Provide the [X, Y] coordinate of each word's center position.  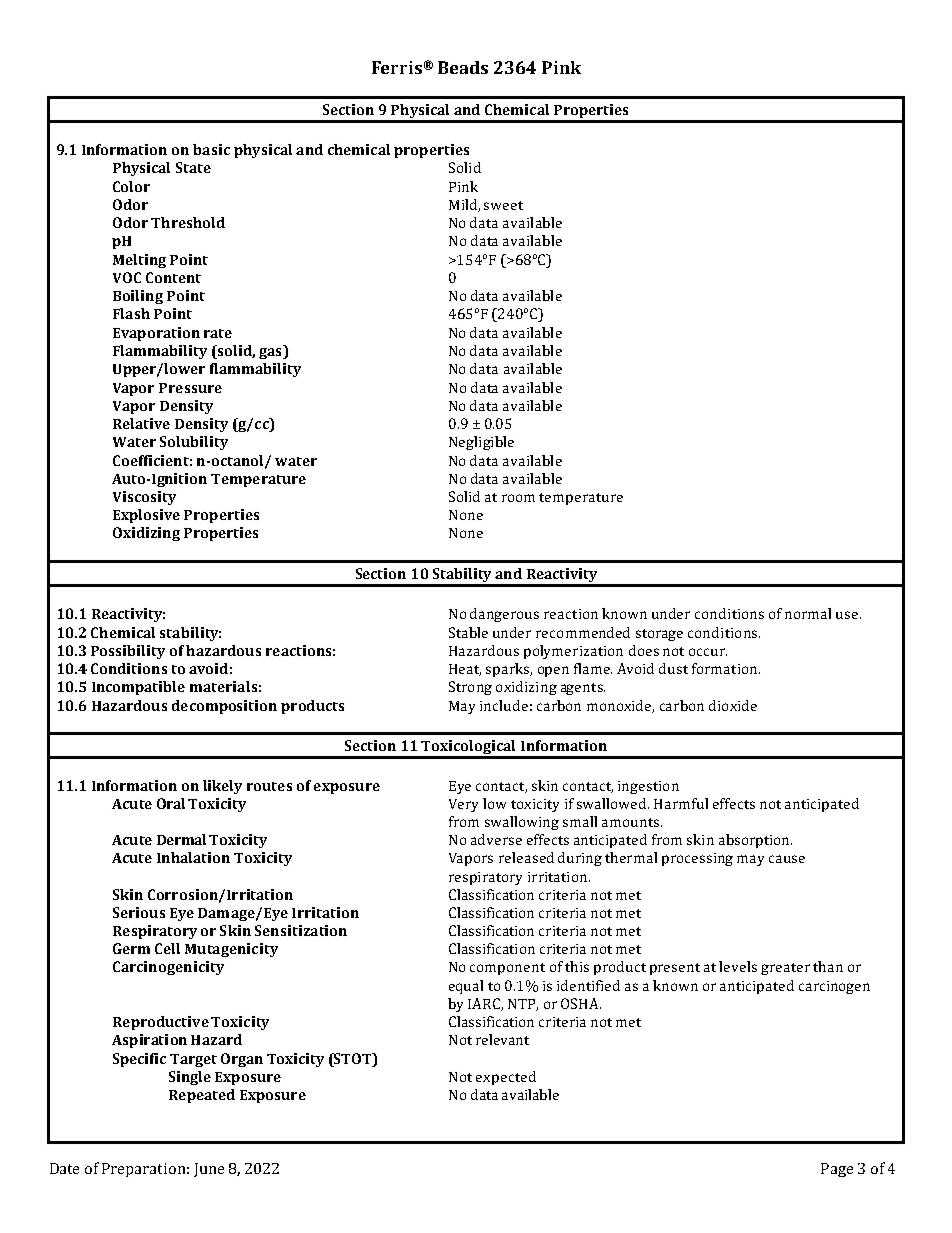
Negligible [481, 443]
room [518, 498]
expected [506, 1078]
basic [211, 149]
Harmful [681, 803]
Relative [141, 423]
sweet [503, 205]
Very [463, 805]
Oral [171, 803]
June [209, 1170]
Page [837, 1170]
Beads [463, 67]
